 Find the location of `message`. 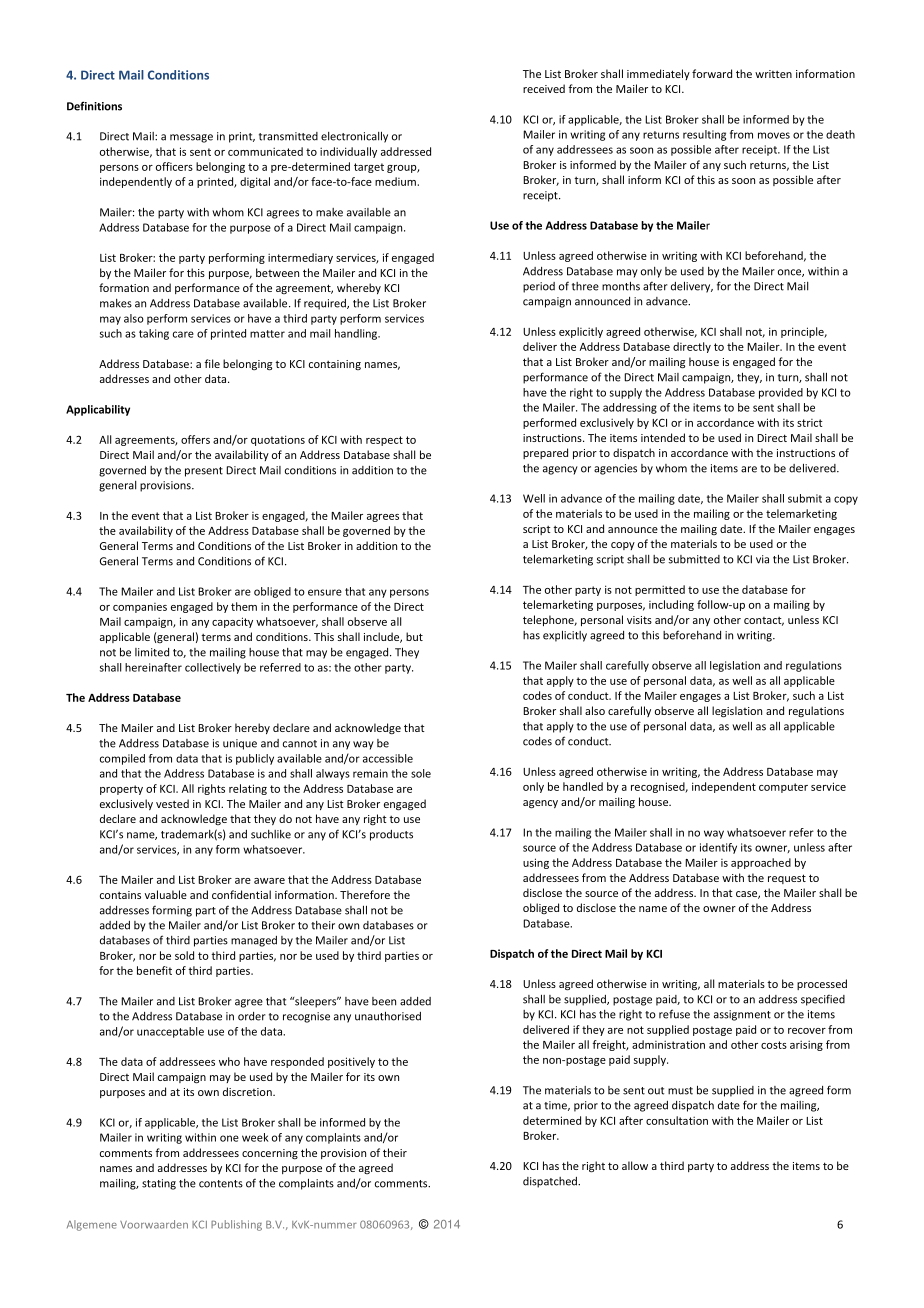

message is located at coordinates (191, 138).
